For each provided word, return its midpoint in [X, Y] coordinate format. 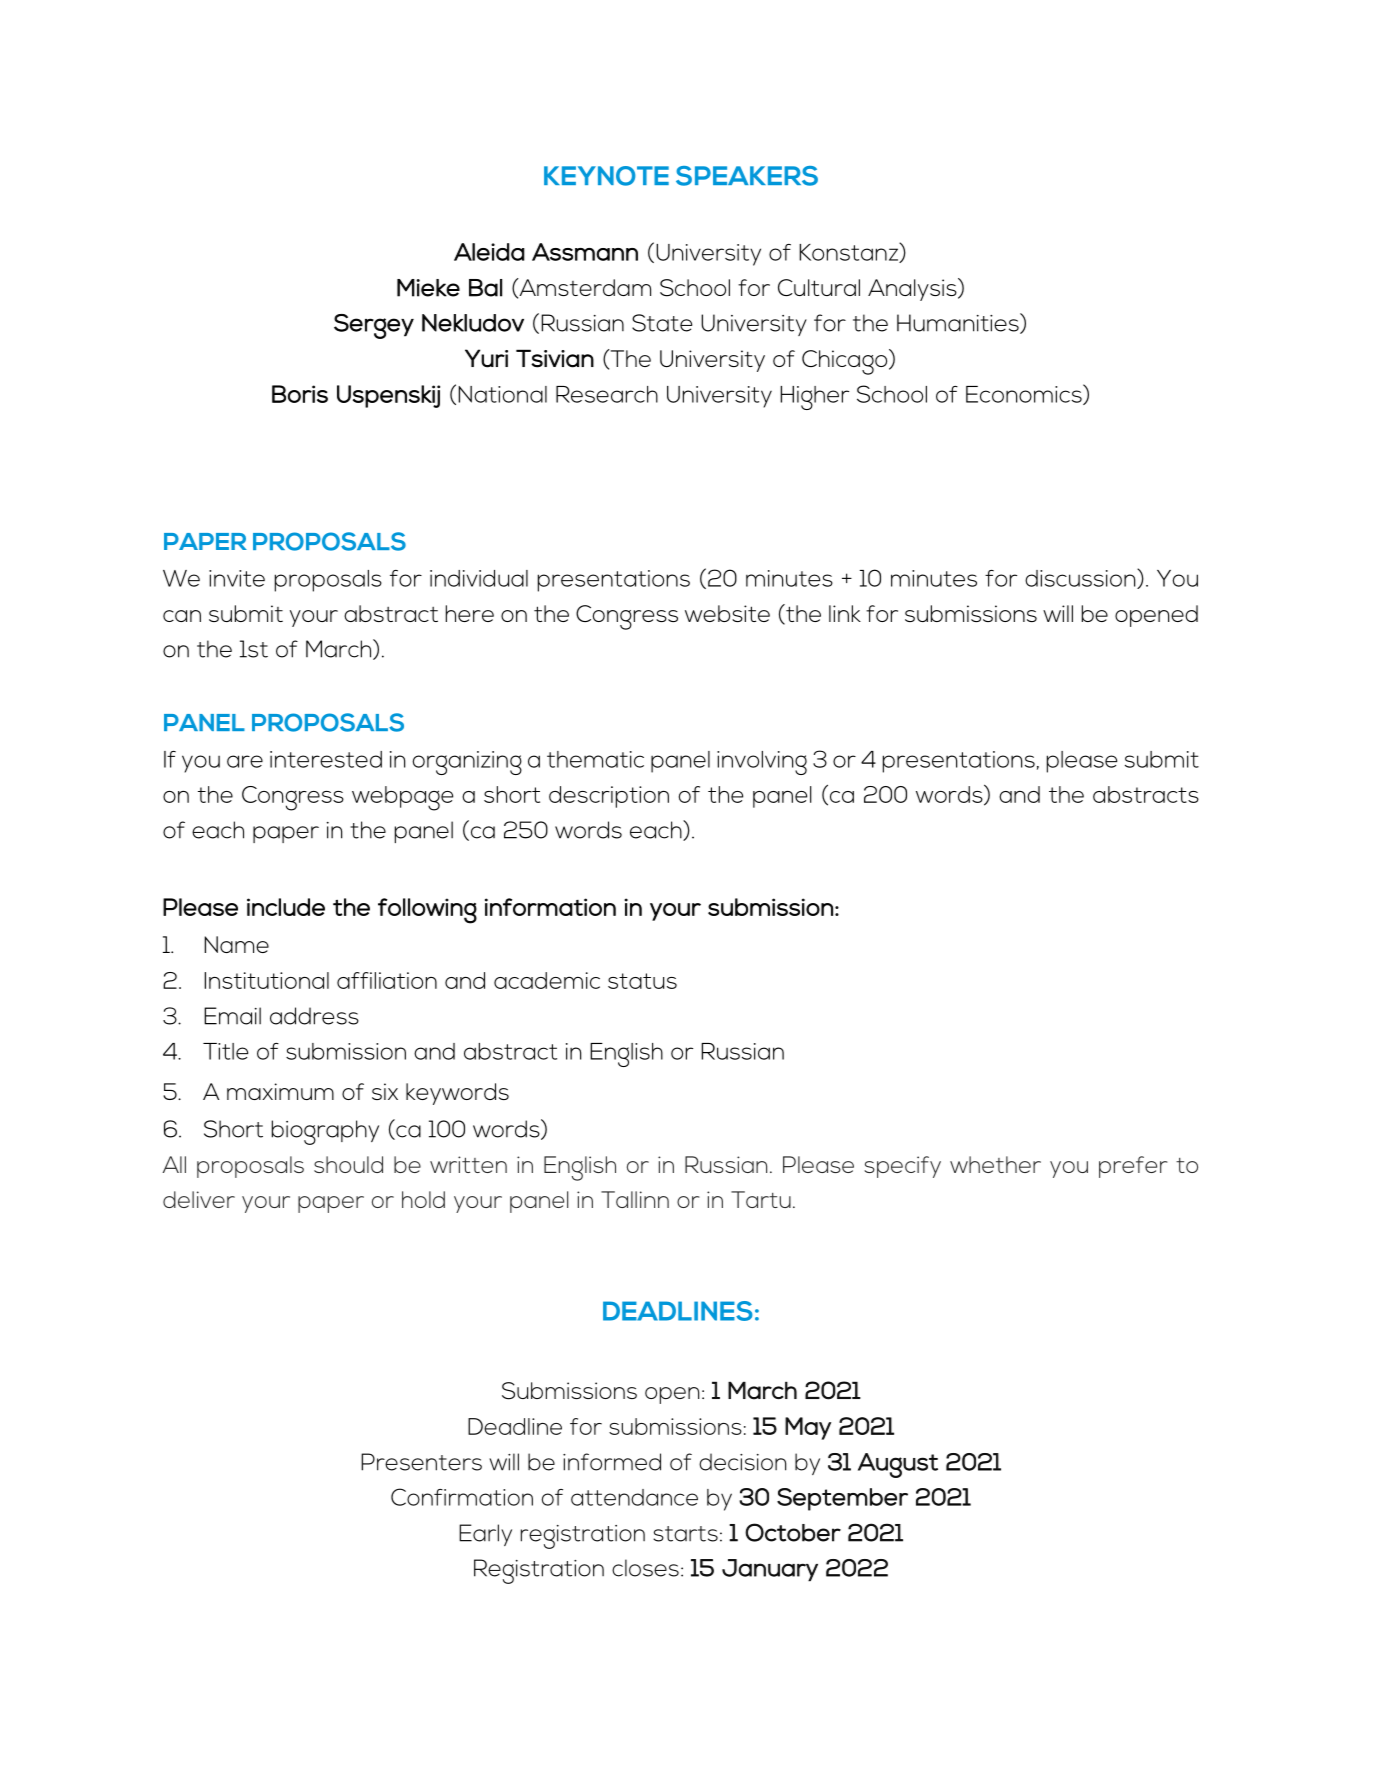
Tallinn [635, 1199]
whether [995, 1164]
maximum [280, 1091]
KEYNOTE [606, 176]
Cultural [819, 287]
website [727, 613]
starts [685, 1534]
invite [237, 578]
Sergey [374, 326]
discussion [1081, 579]
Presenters [421, 1462]
